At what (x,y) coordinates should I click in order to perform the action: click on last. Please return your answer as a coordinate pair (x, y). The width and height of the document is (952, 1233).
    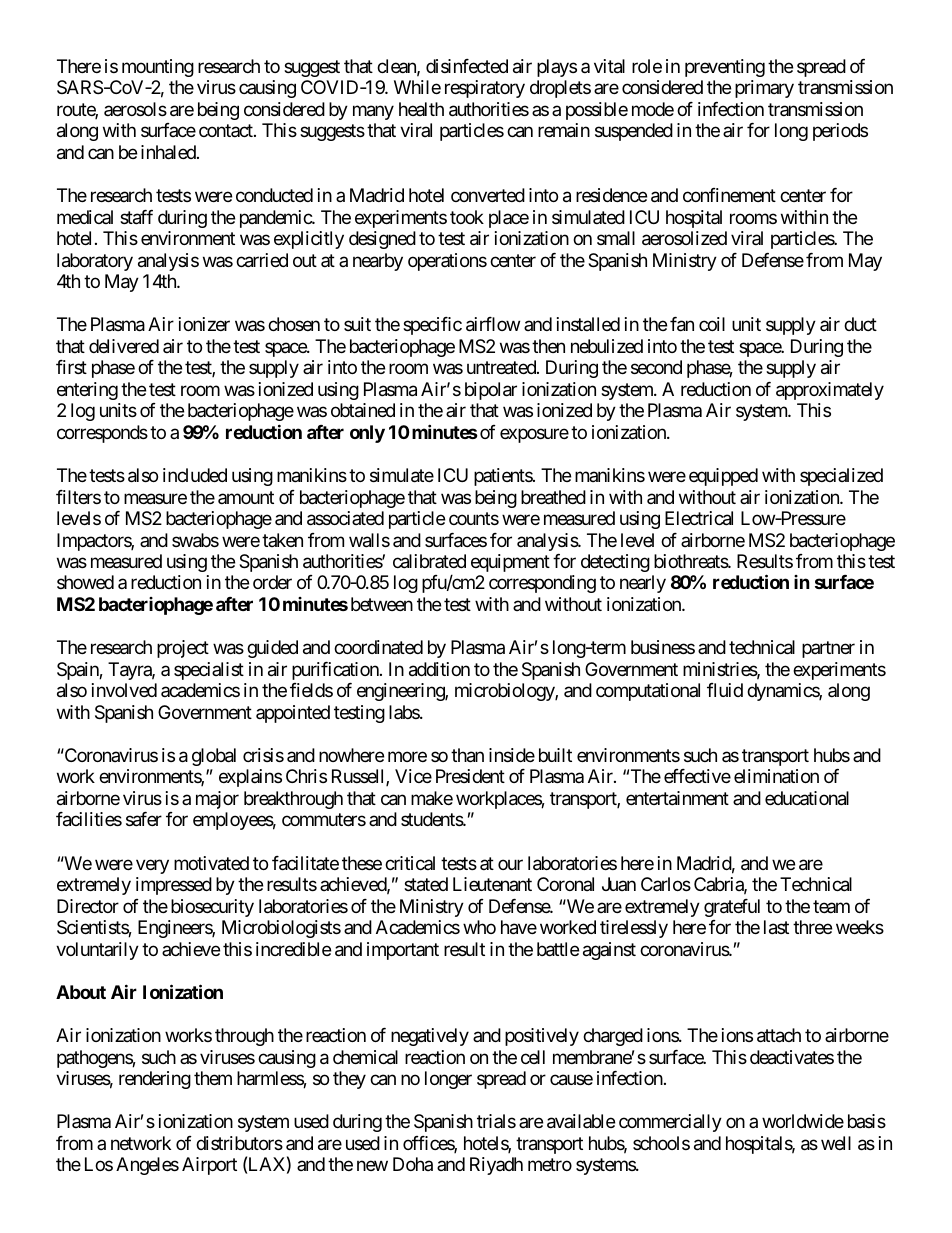
    Looking at the image, I should click on (776, 927).
